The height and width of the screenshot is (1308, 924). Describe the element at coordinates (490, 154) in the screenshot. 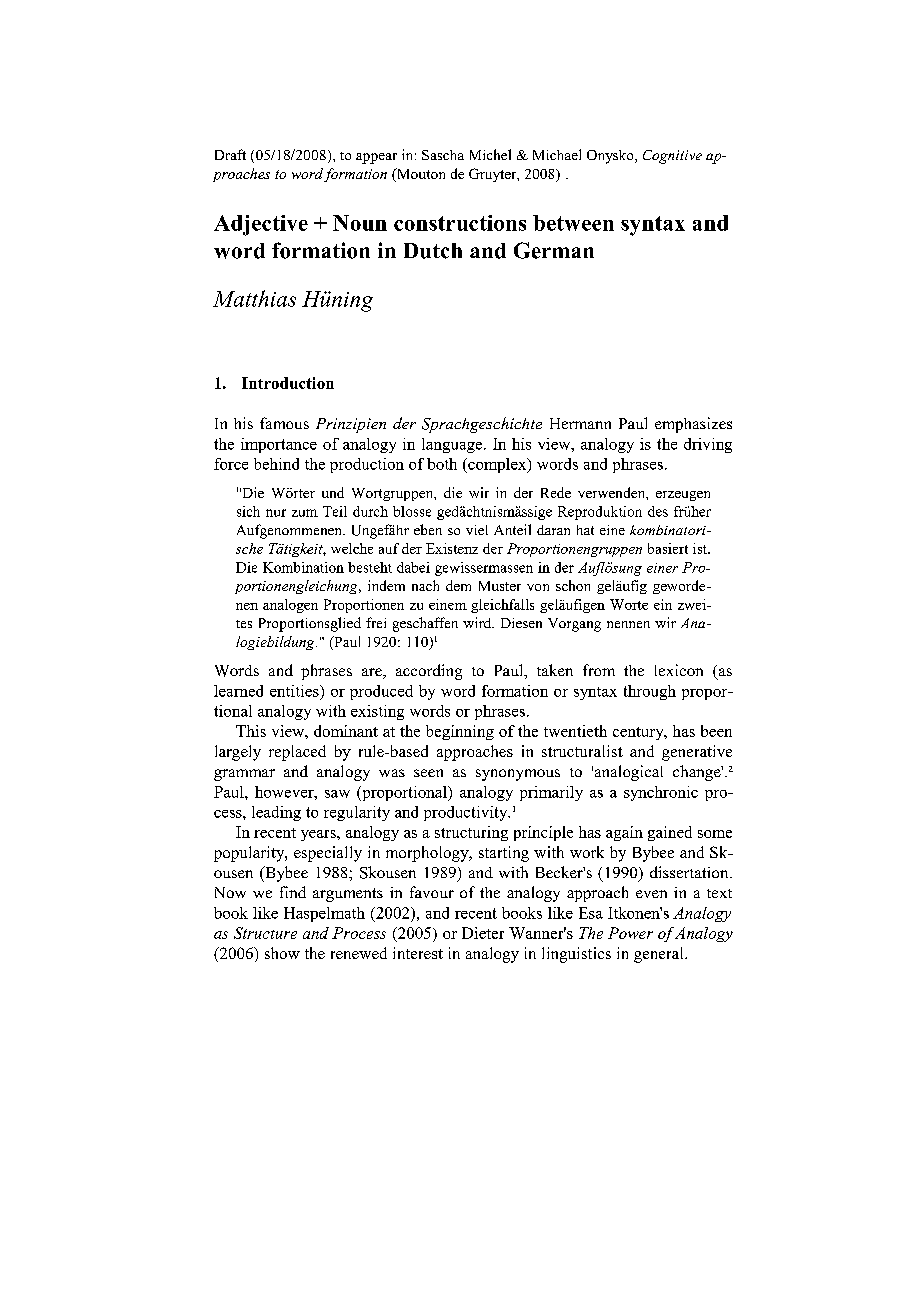

I see `Michel` at that location.
